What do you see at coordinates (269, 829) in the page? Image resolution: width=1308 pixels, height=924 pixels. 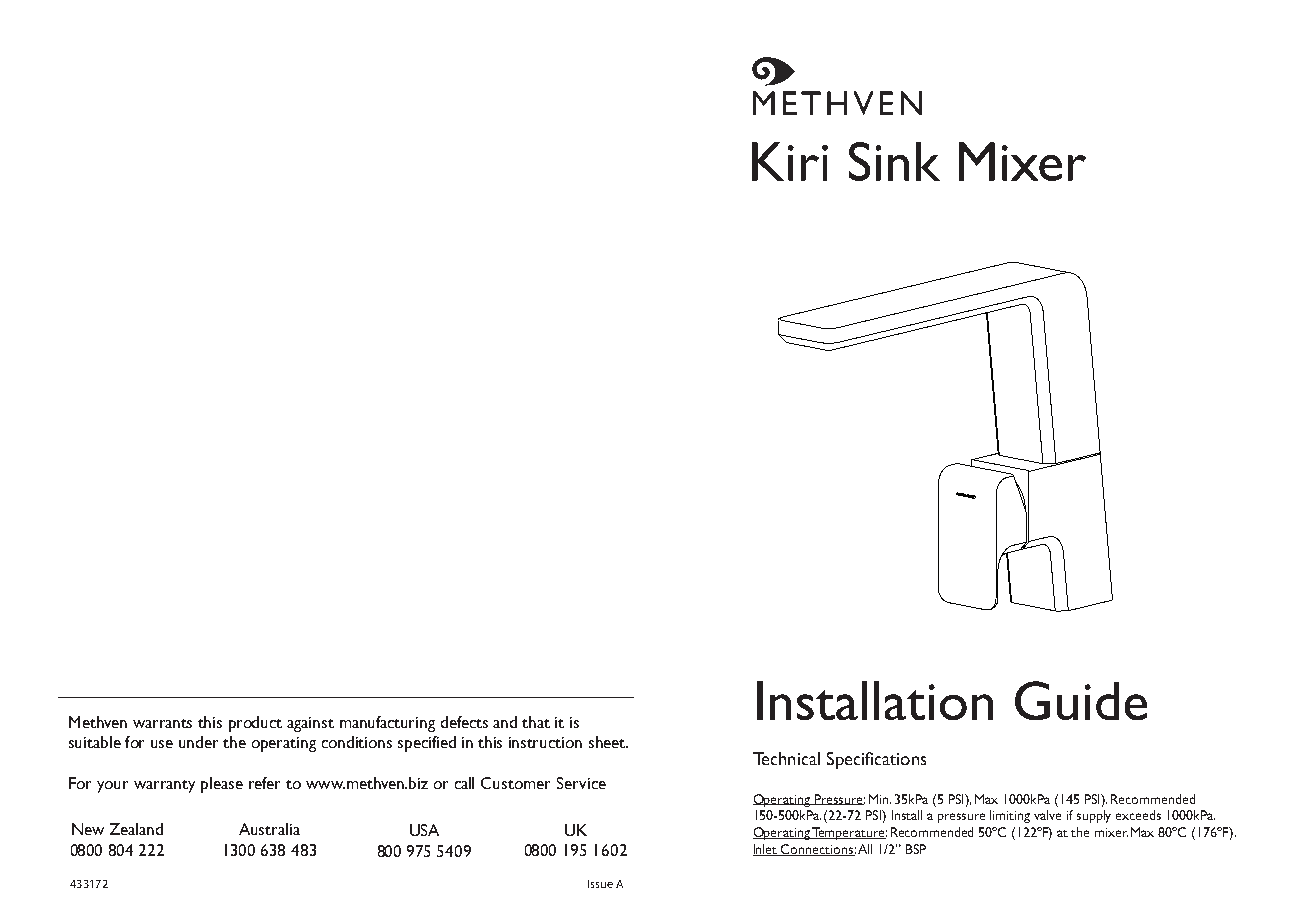 I see `Australia` at bounding box center [269, 829].
